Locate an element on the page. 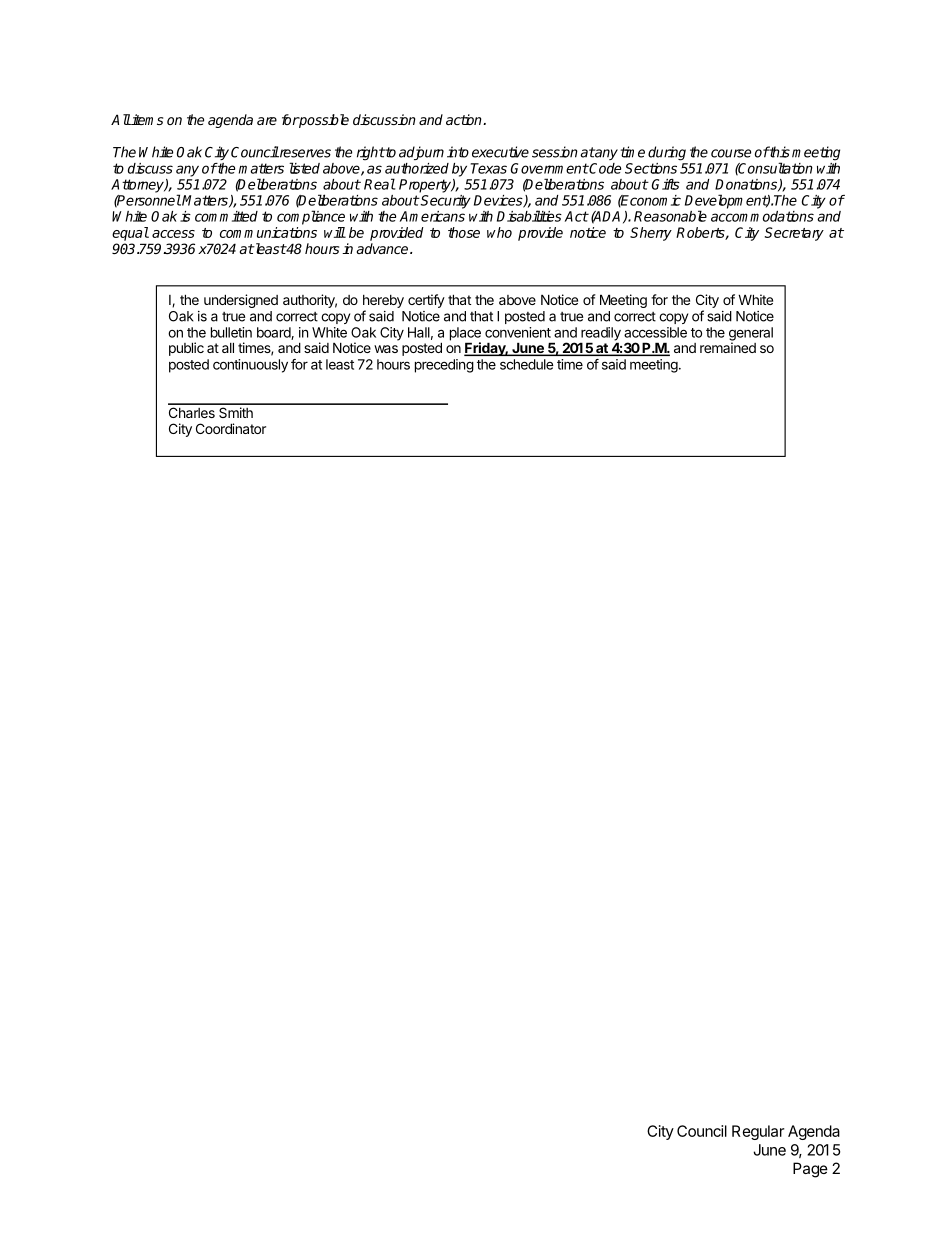 Image resolution: width=952 pixels, height=1233 pixels. Regular is located at coordinates (758, 1132).
